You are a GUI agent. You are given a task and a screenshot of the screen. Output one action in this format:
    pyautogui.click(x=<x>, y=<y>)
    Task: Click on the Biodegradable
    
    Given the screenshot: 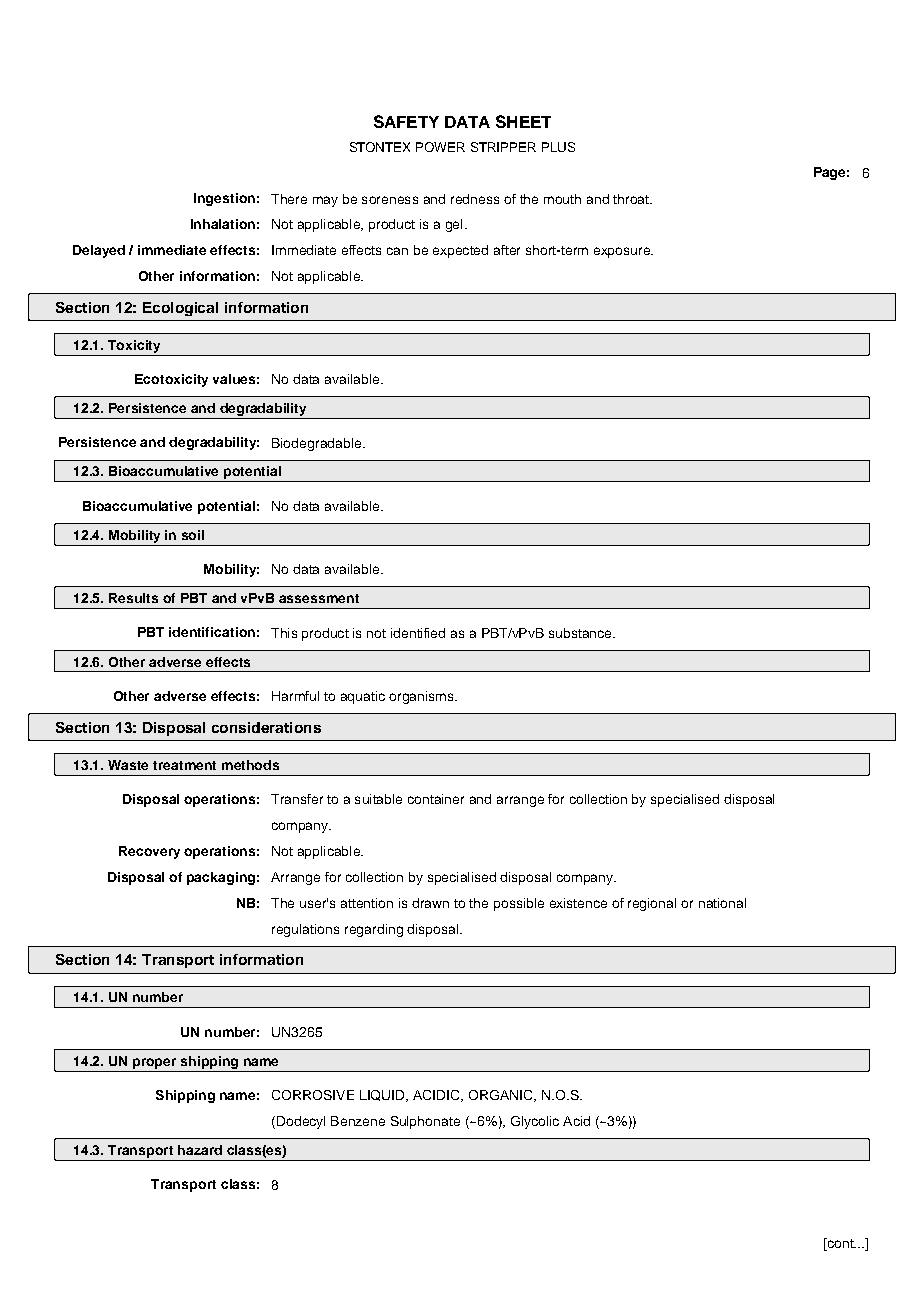 What is the action you would take?
    pyautogui.click(x=318, y=444)
